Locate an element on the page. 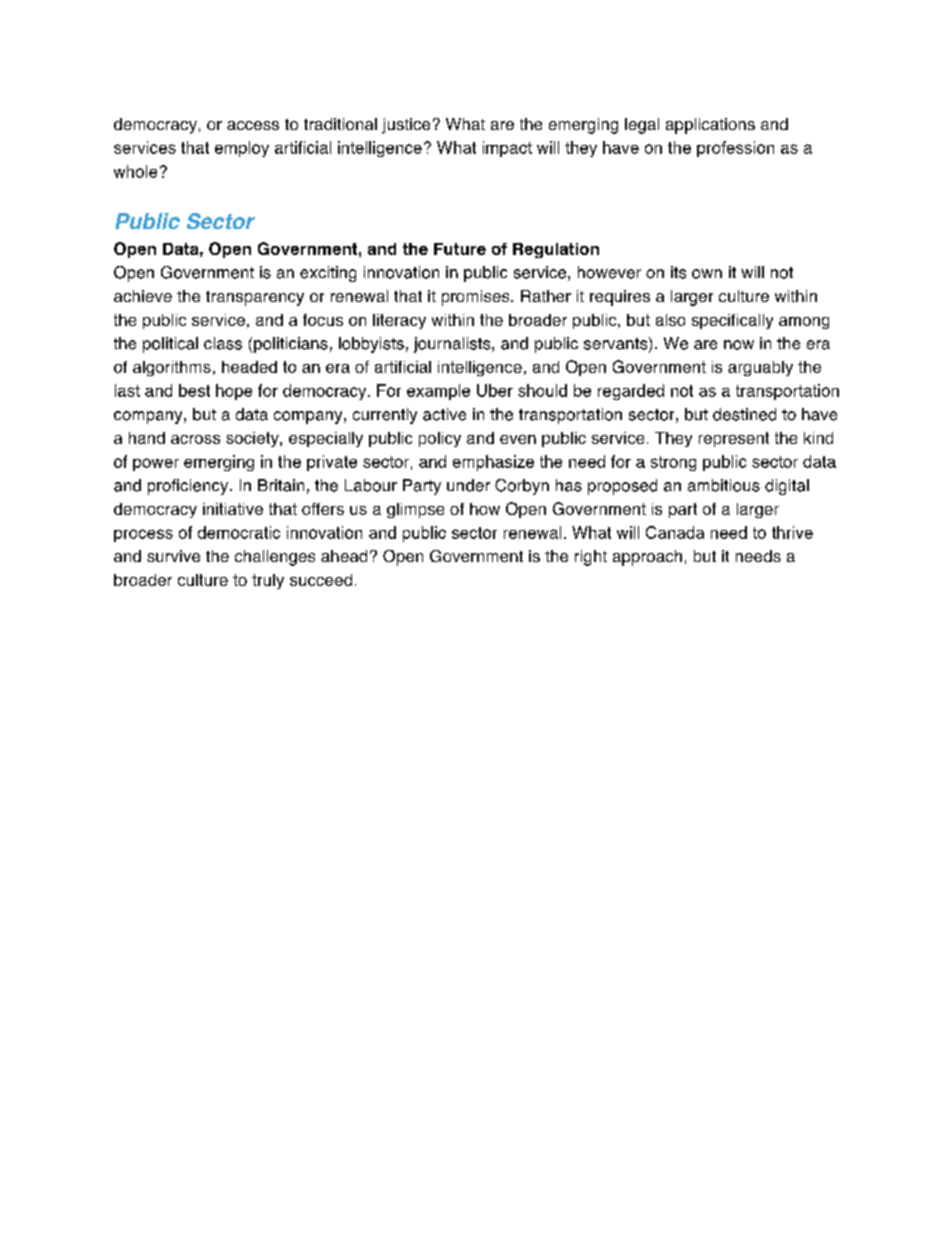 Image resolution: width=952 pixels, height=1233 pixels. survive is located at coordinates (173, 556).
